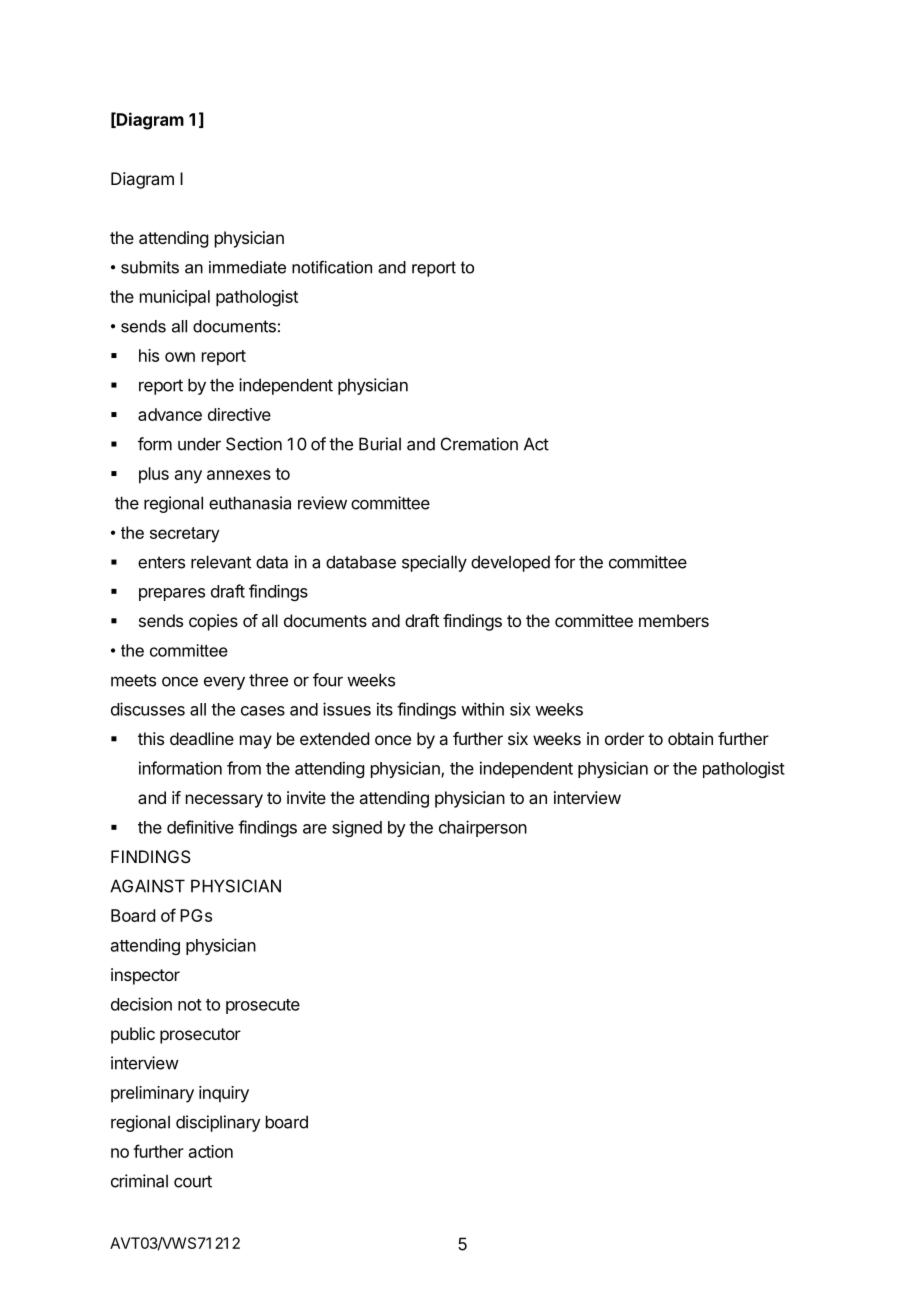  Describe the element at coordinates (624, 738) in the screenshot. I see `order` at that location.
